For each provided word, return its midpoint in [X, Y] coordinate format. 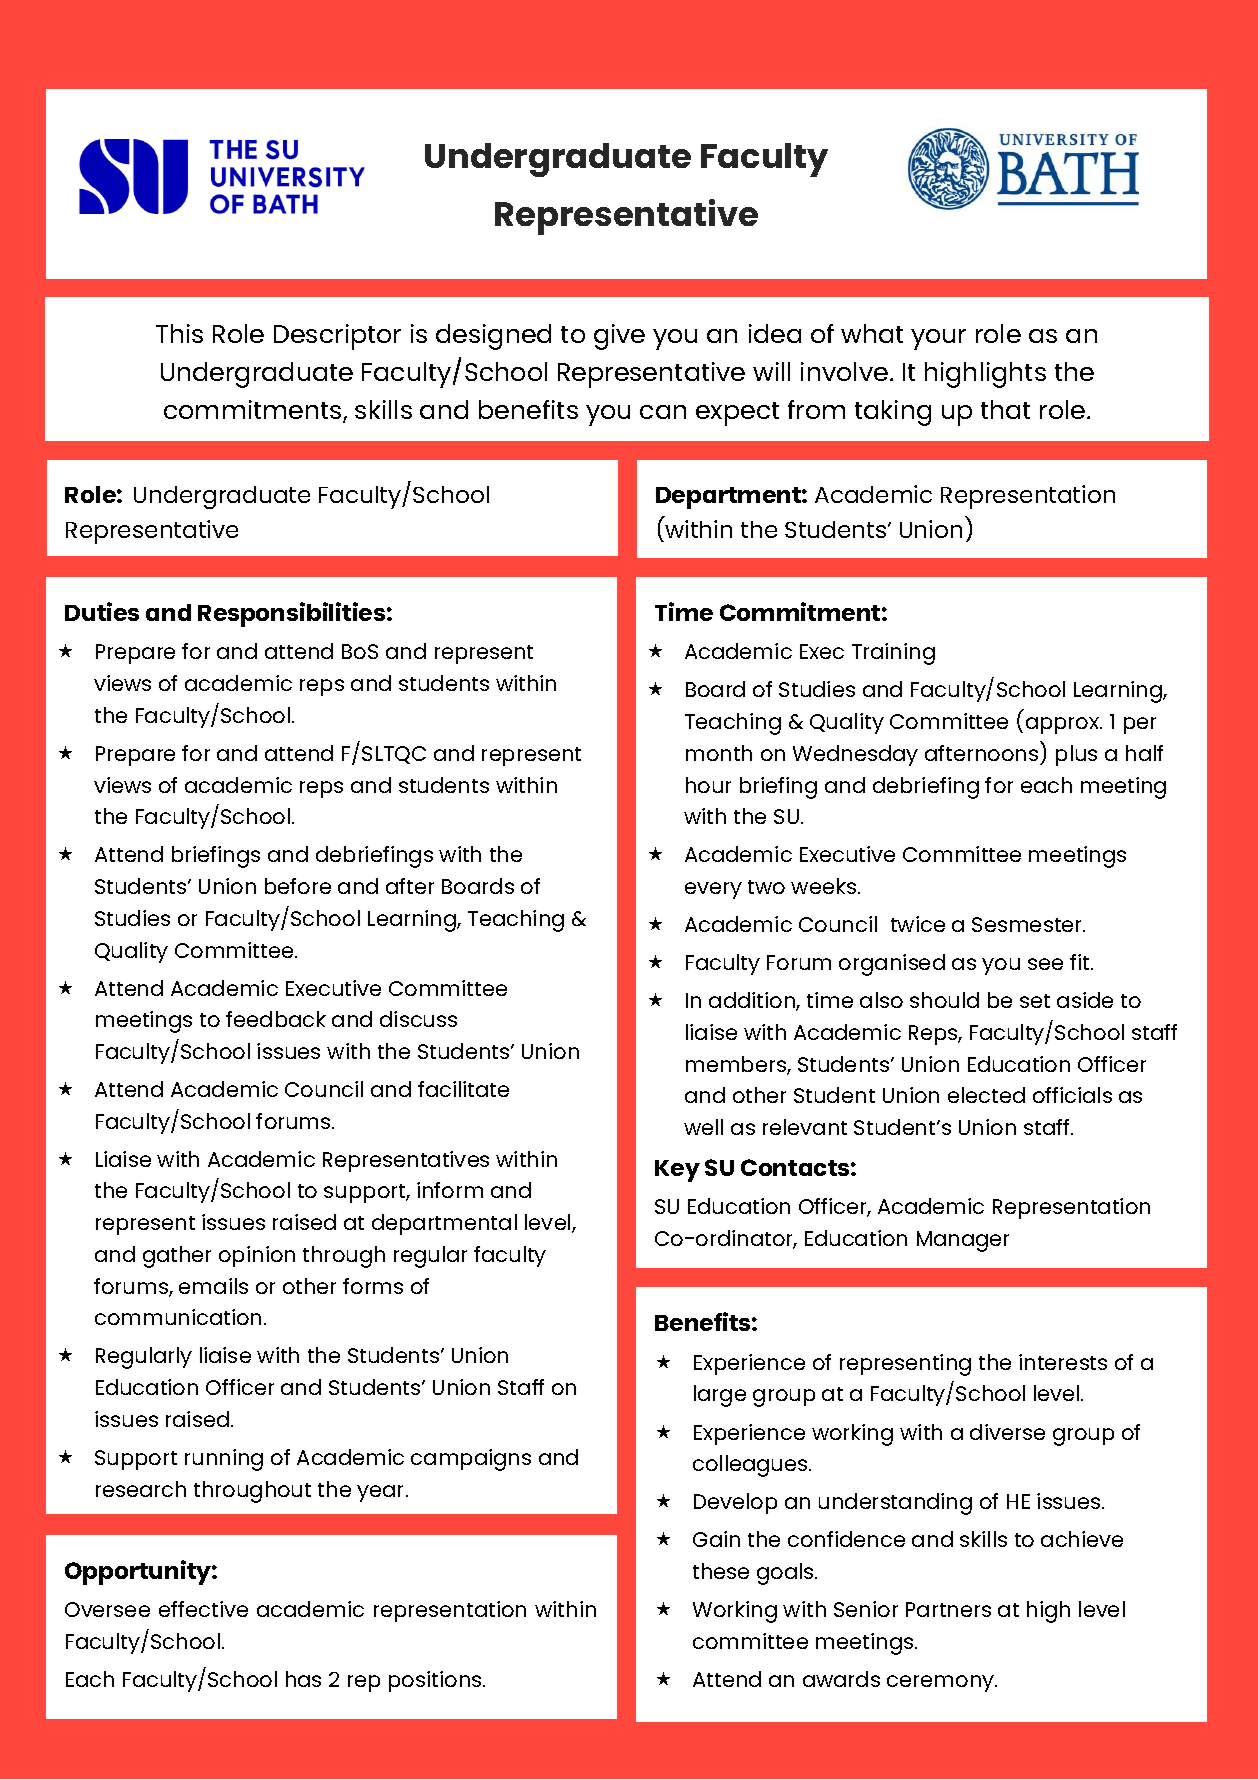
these [721, 1571]
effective [203, 1609]
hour [708, 785]
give [619, 337]
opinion [257, 1256]
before [298, 886]
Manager [963, 1241]
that [1005, 409]
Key [677, 1171]
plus [1076, 755]
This [179, 333]
